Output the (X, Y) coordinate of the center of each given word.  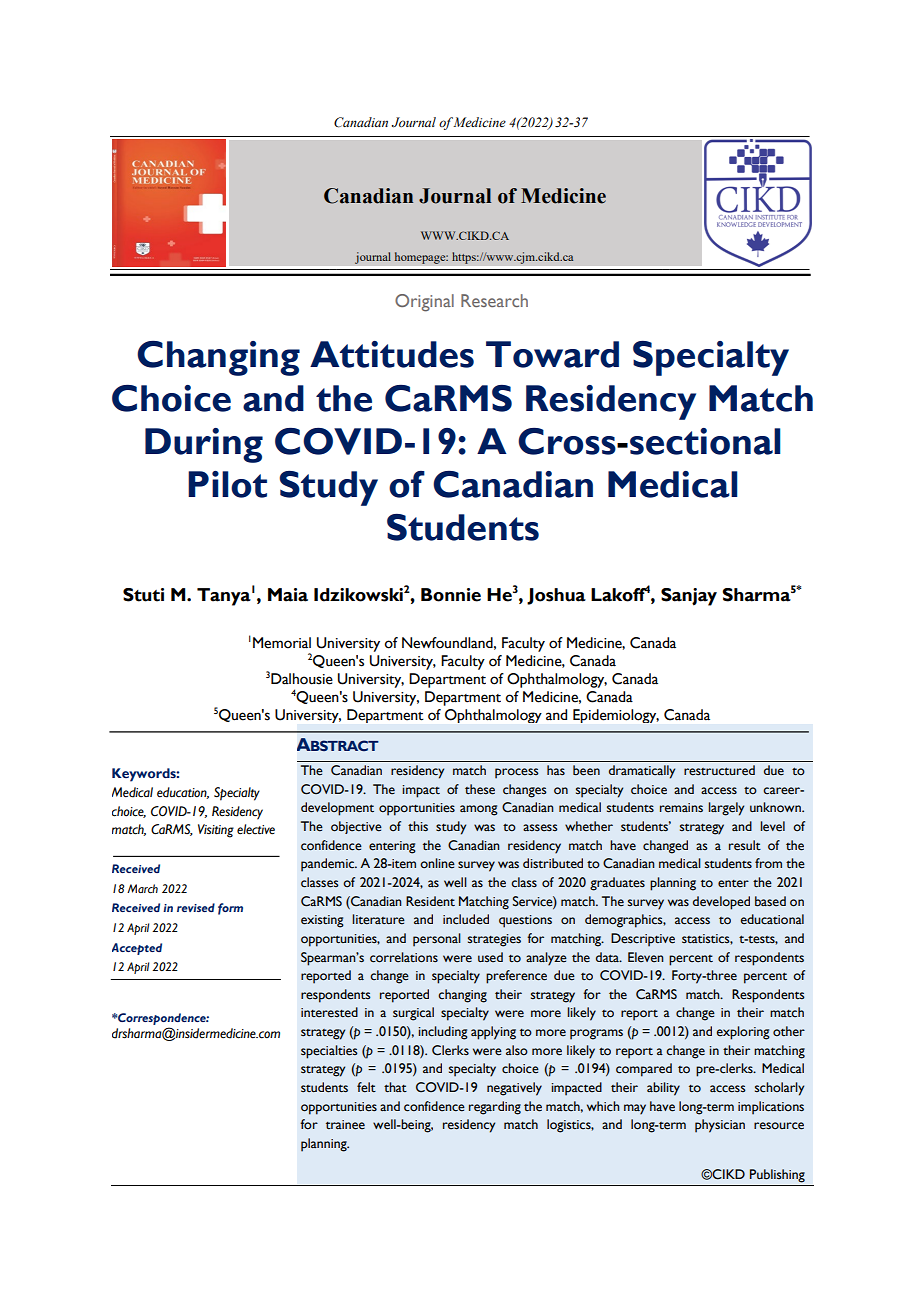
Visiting (216, 831)
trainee (345, 1125)
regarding (495, 1108)
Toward (552, 354)
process (517, 773)
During (204, 445)
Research (494, 300)
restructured (719, 770)
